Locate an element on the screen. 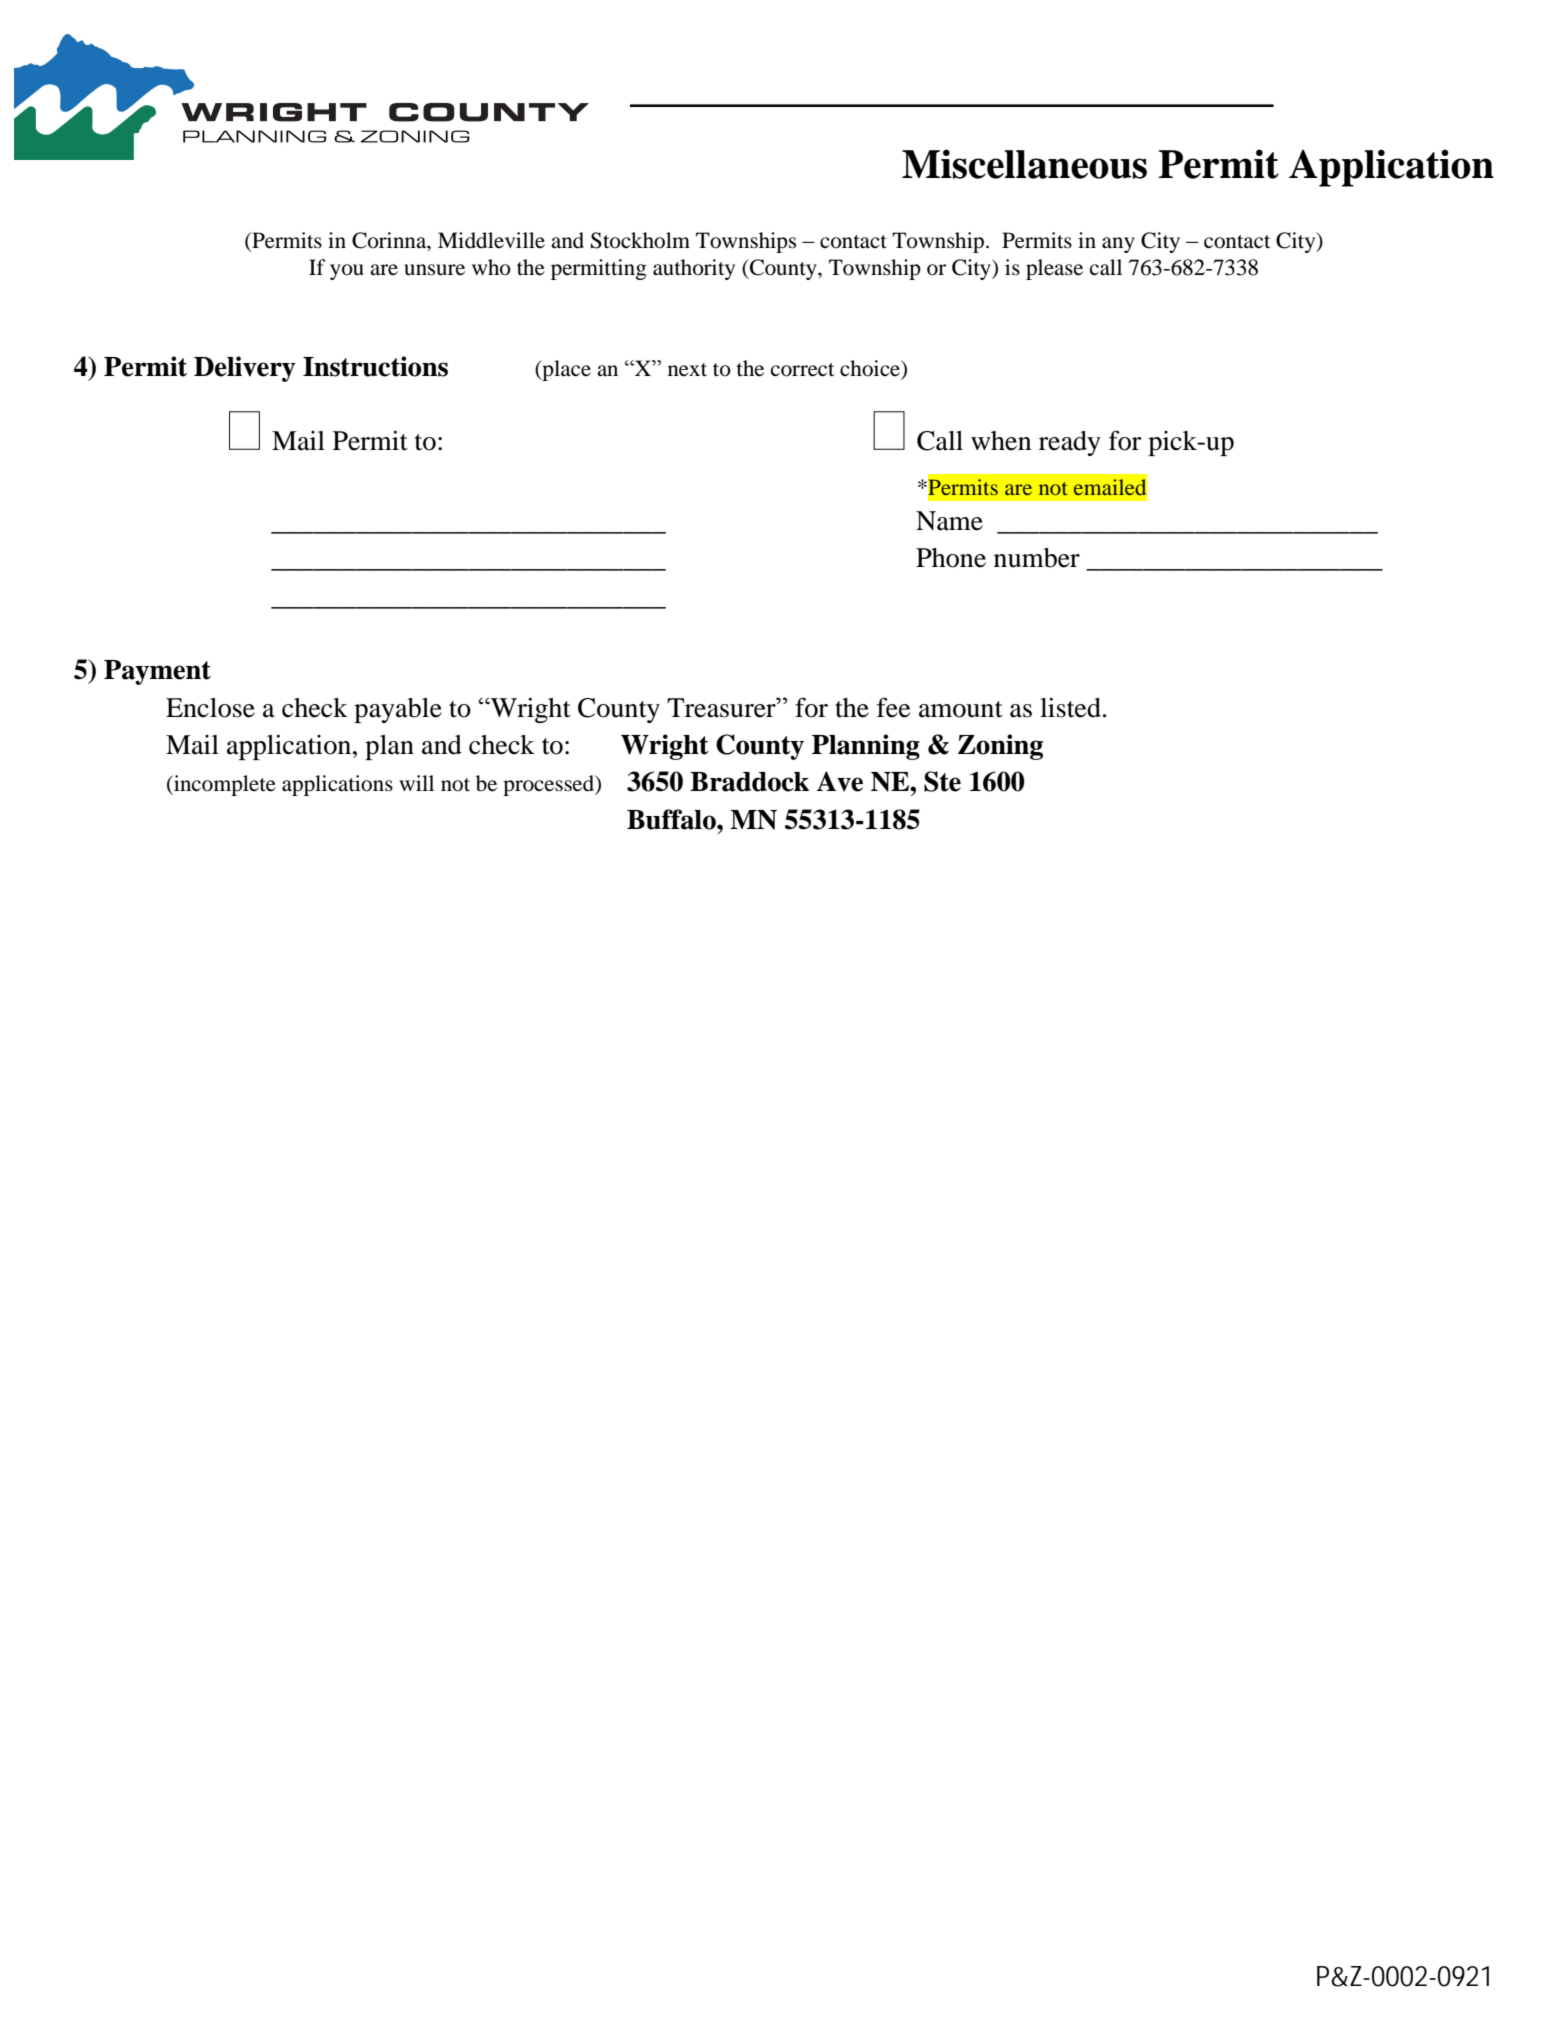 The height and width of the screenshot is (2030, 1568). Payment is located at coordinates (157, 672).
